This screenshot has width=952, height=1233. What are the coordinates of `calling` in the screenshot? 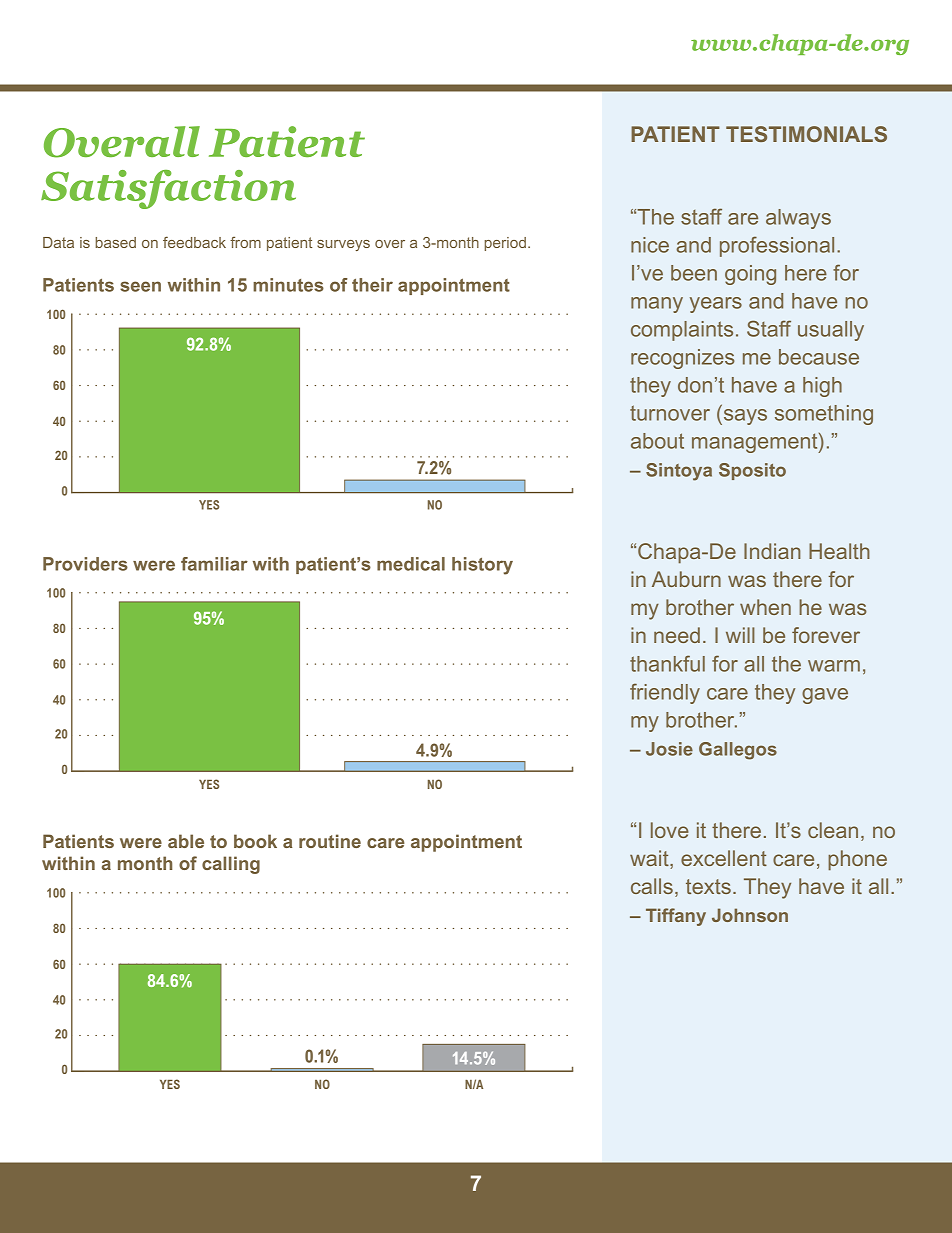 It's located at (231, 865).
